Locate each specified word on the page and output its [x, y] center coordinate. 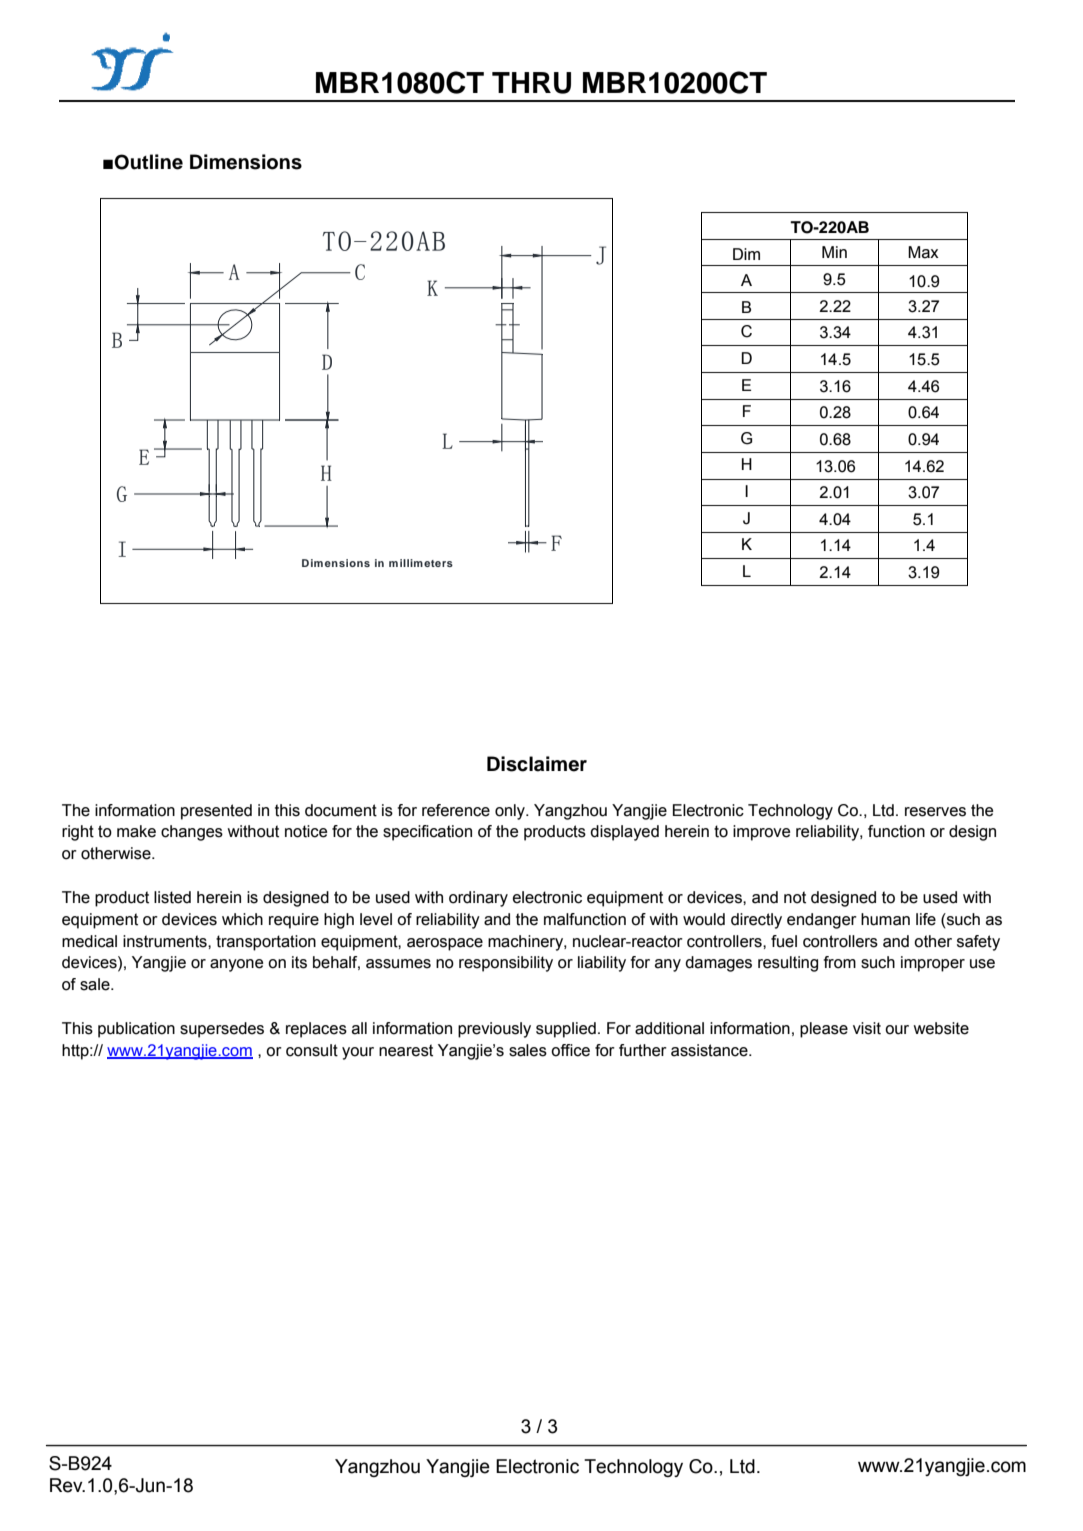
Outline [148, 162]
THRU [531, 83]
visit [867, 1028]
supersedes [222, 1030]
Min [834, 252]
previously [494, 1030]
